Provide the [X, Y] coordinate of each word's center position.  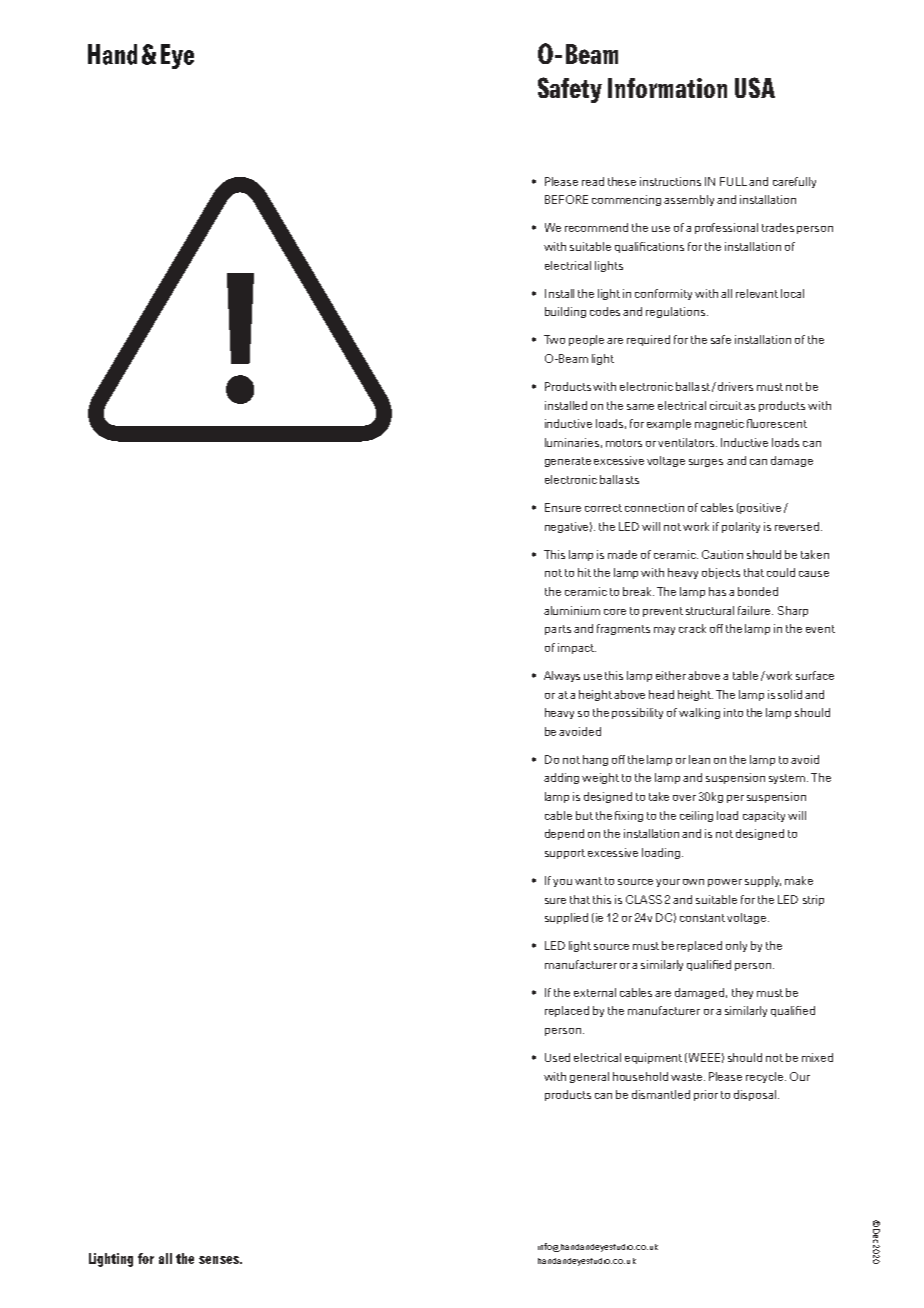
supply [763, 881]
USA [755, 87]
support [565, 854]
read [593, 181]
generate [568, 462]
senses [220, 1260]
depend [564, 834]
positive [760, 508]
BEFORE [566, 199]
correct [603, 508]
